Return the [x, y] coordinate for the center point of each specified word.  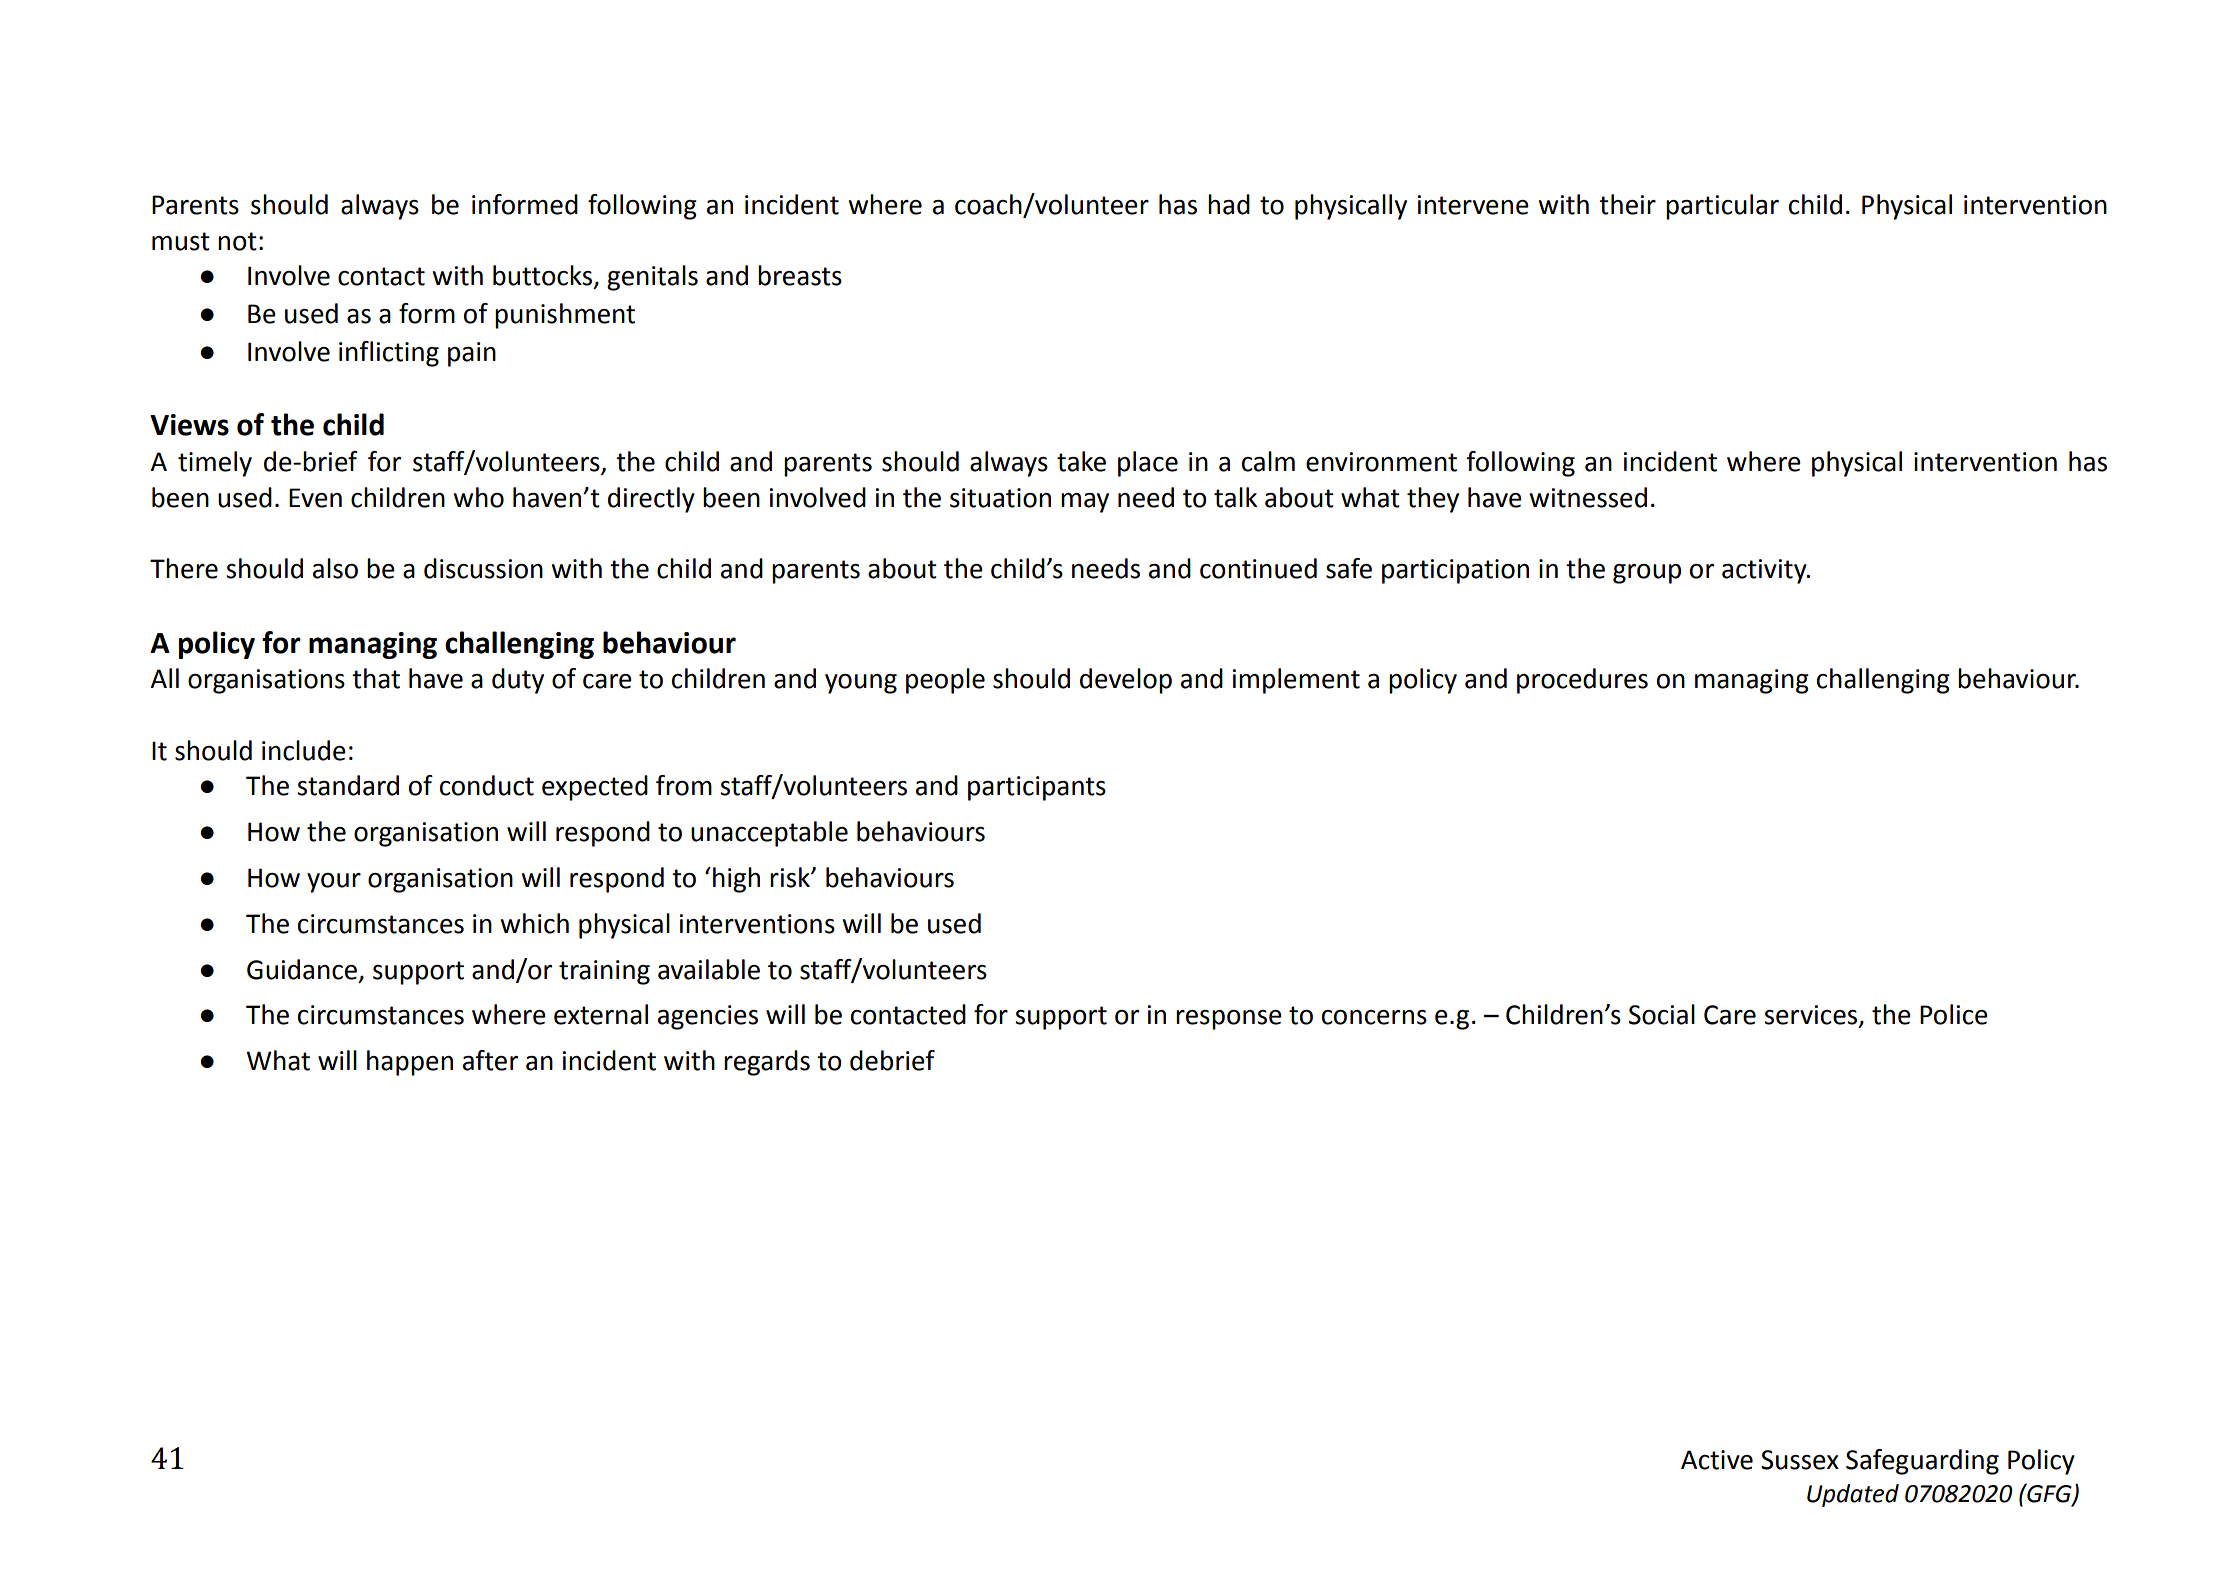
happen [410, 1063]
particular [1722, 207]
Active [1717, 1460]
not [237, 241]
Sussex [1800, 1460]
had [1229, 204]
